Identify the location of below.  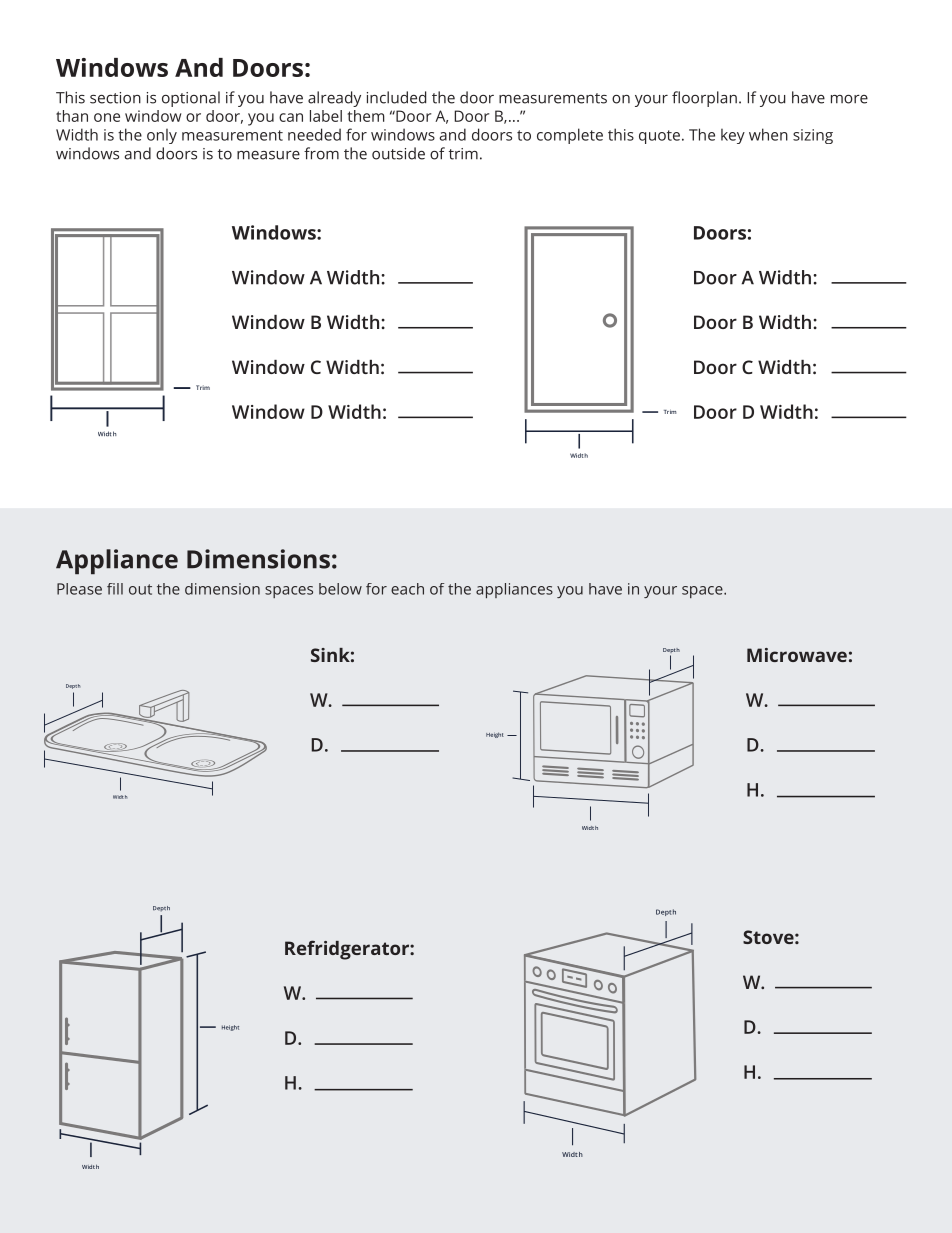
(340, 589).
